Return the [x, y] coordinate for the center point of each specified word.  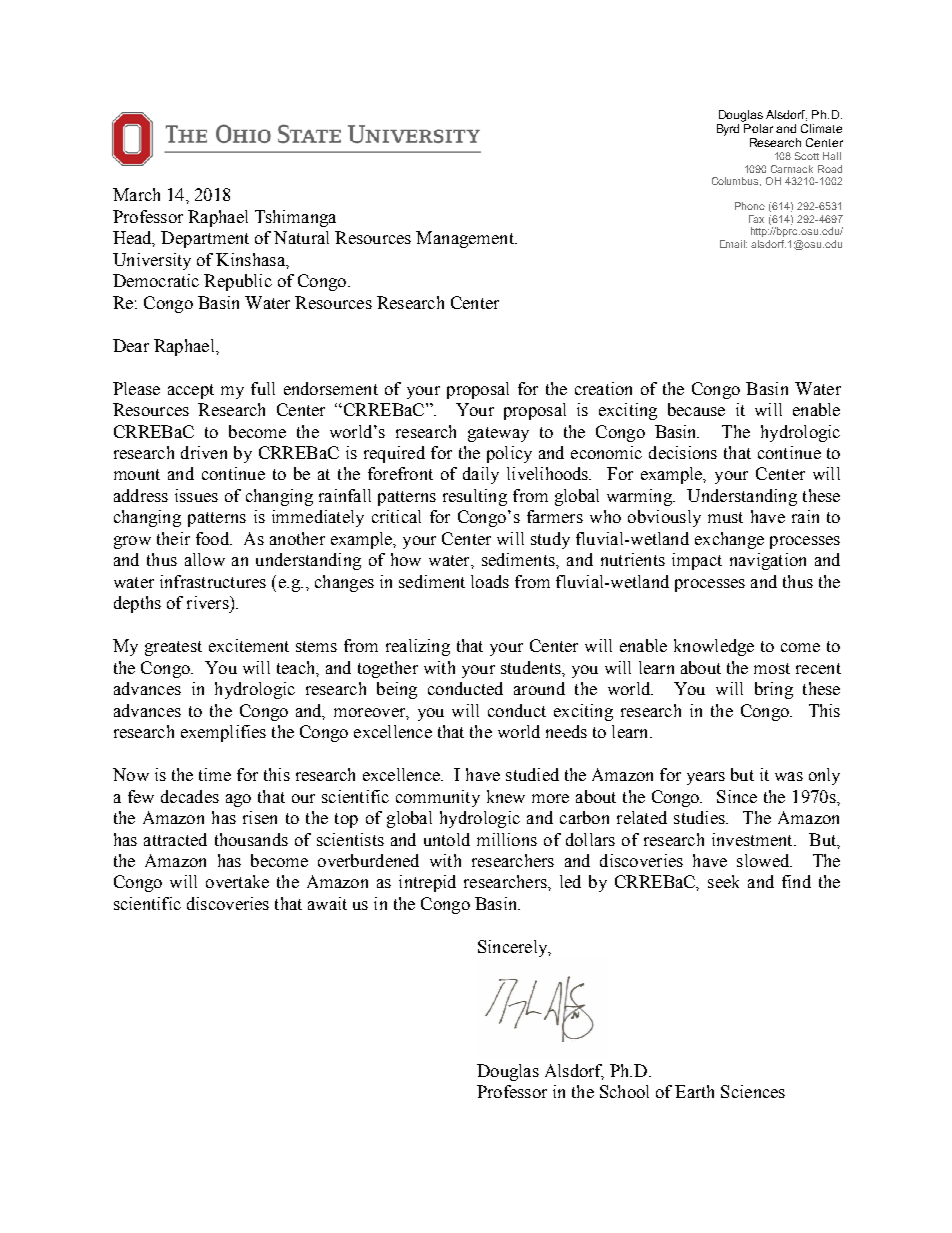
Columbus [736, 181]
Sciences [753, 1091]
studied [532, 774]
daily [481, 475]
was [789, 776]
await [327, 903]
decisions [683, 452]
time [215, 774]
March [136, 194]
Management [466, 239]
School [624, 1091]
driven [204, 452]
